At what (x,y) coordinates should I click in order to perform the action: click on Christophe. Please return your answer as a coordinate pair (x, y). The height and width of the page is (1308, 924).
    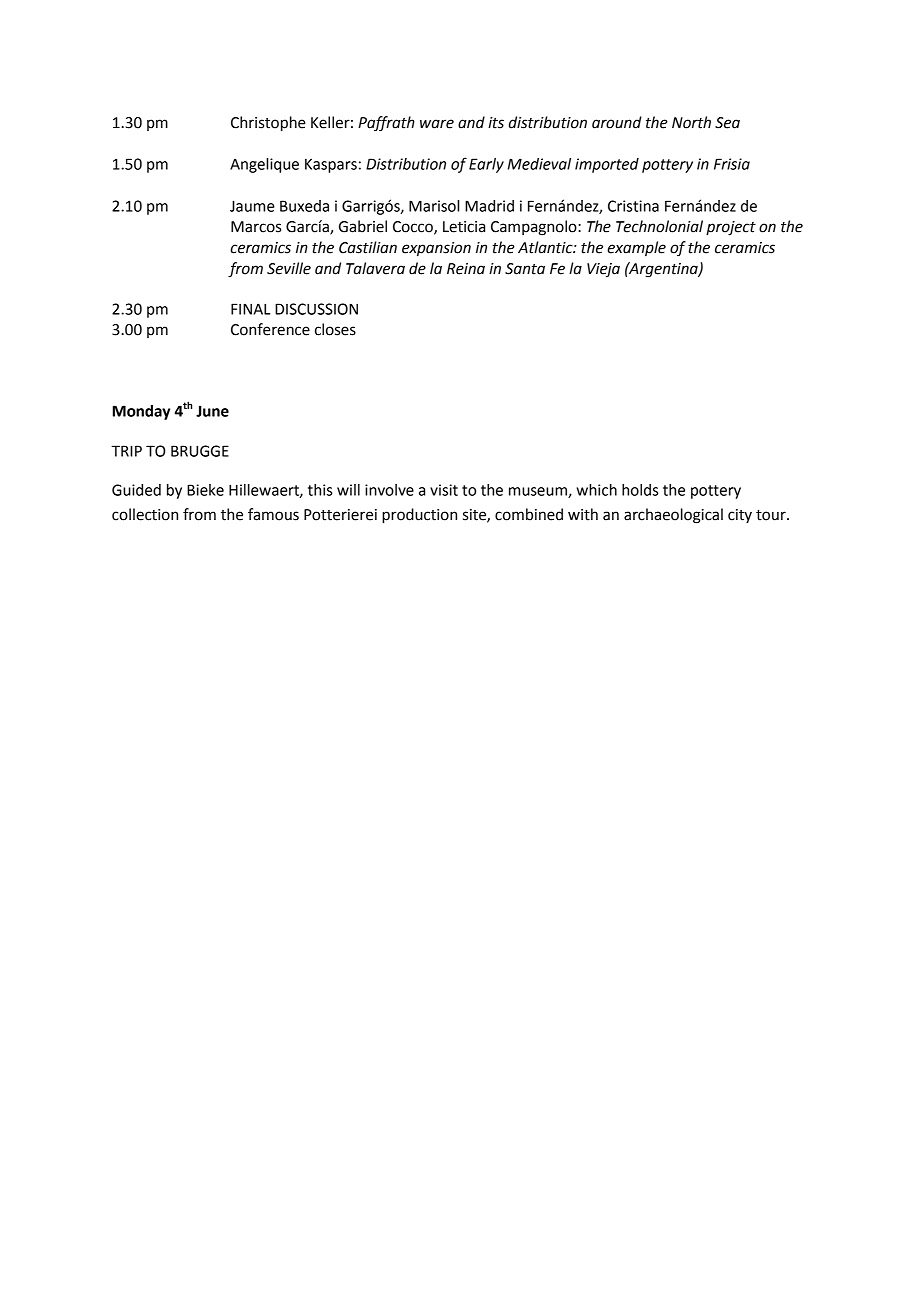
    Looking at the image, I should click on (268, 124).
